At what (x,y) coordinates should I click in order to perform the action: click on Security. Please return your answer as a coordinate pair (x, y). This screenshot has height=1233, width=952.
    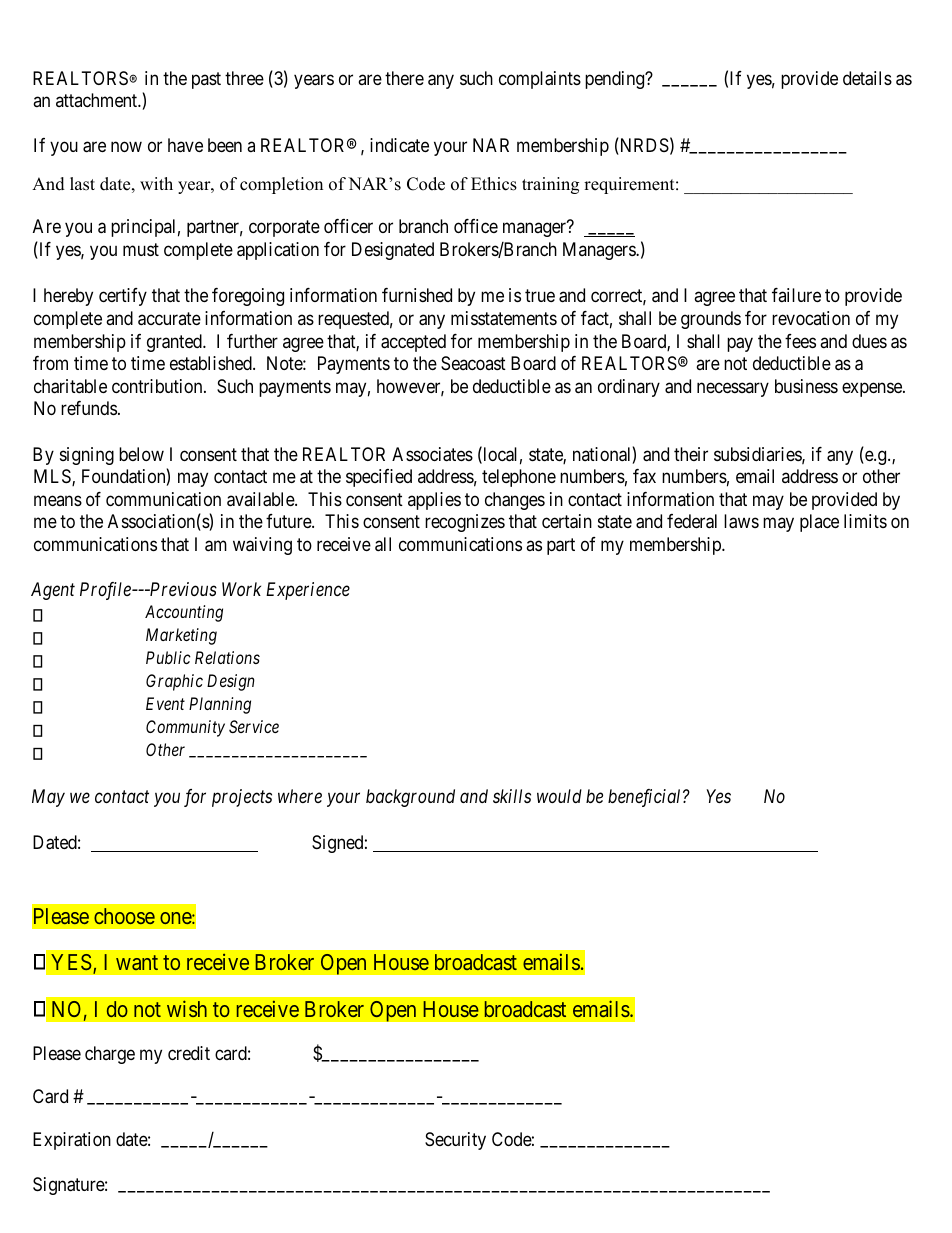
    Looking at the image, I should click on (455, 1141).
